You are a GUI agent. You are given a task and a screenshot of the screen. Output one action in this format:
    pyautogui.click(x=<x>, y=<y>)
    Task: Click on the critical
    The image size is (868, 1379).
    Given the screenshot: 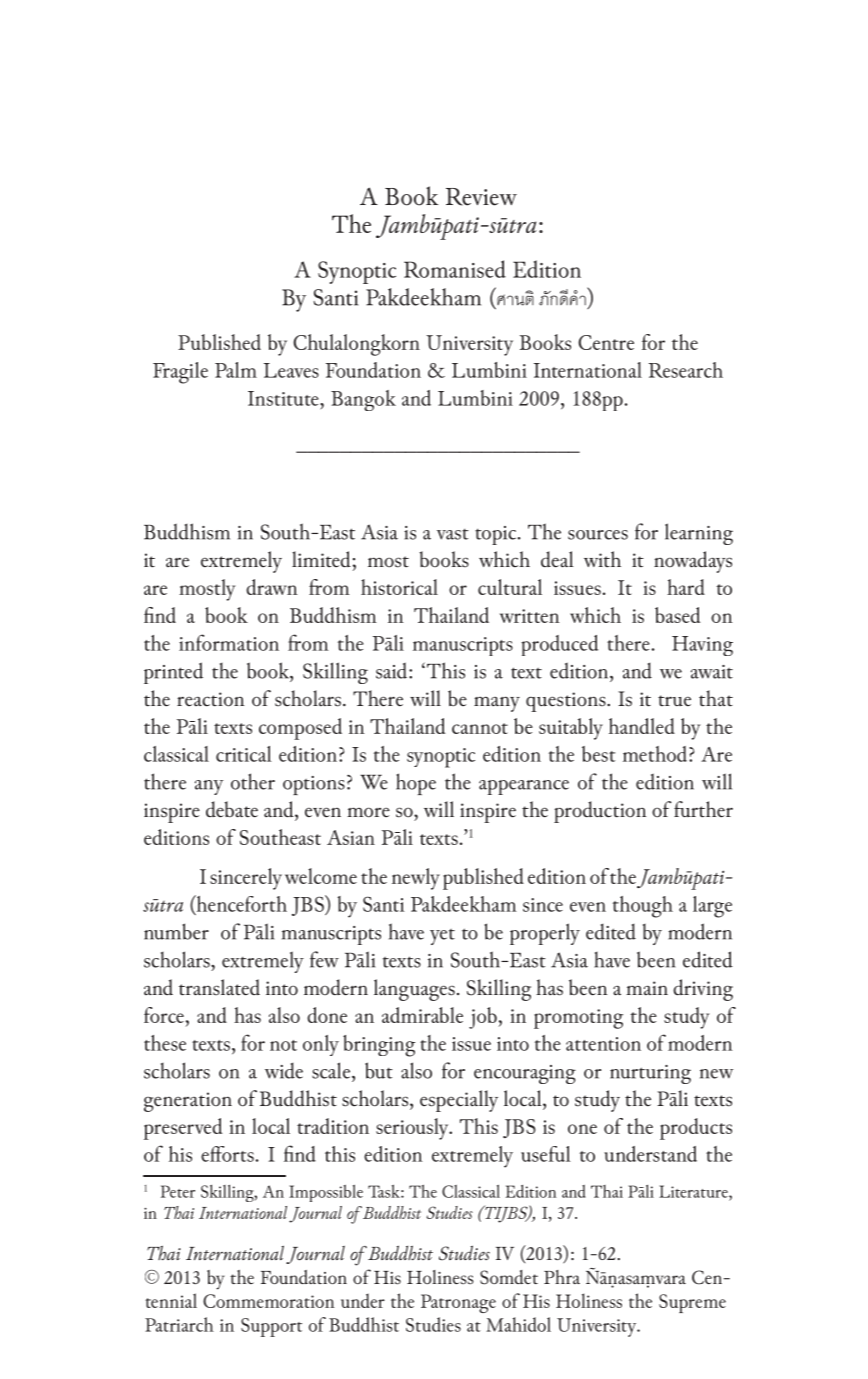 What is the action you would take?
    pyautogui.click(x=244, y=754)
